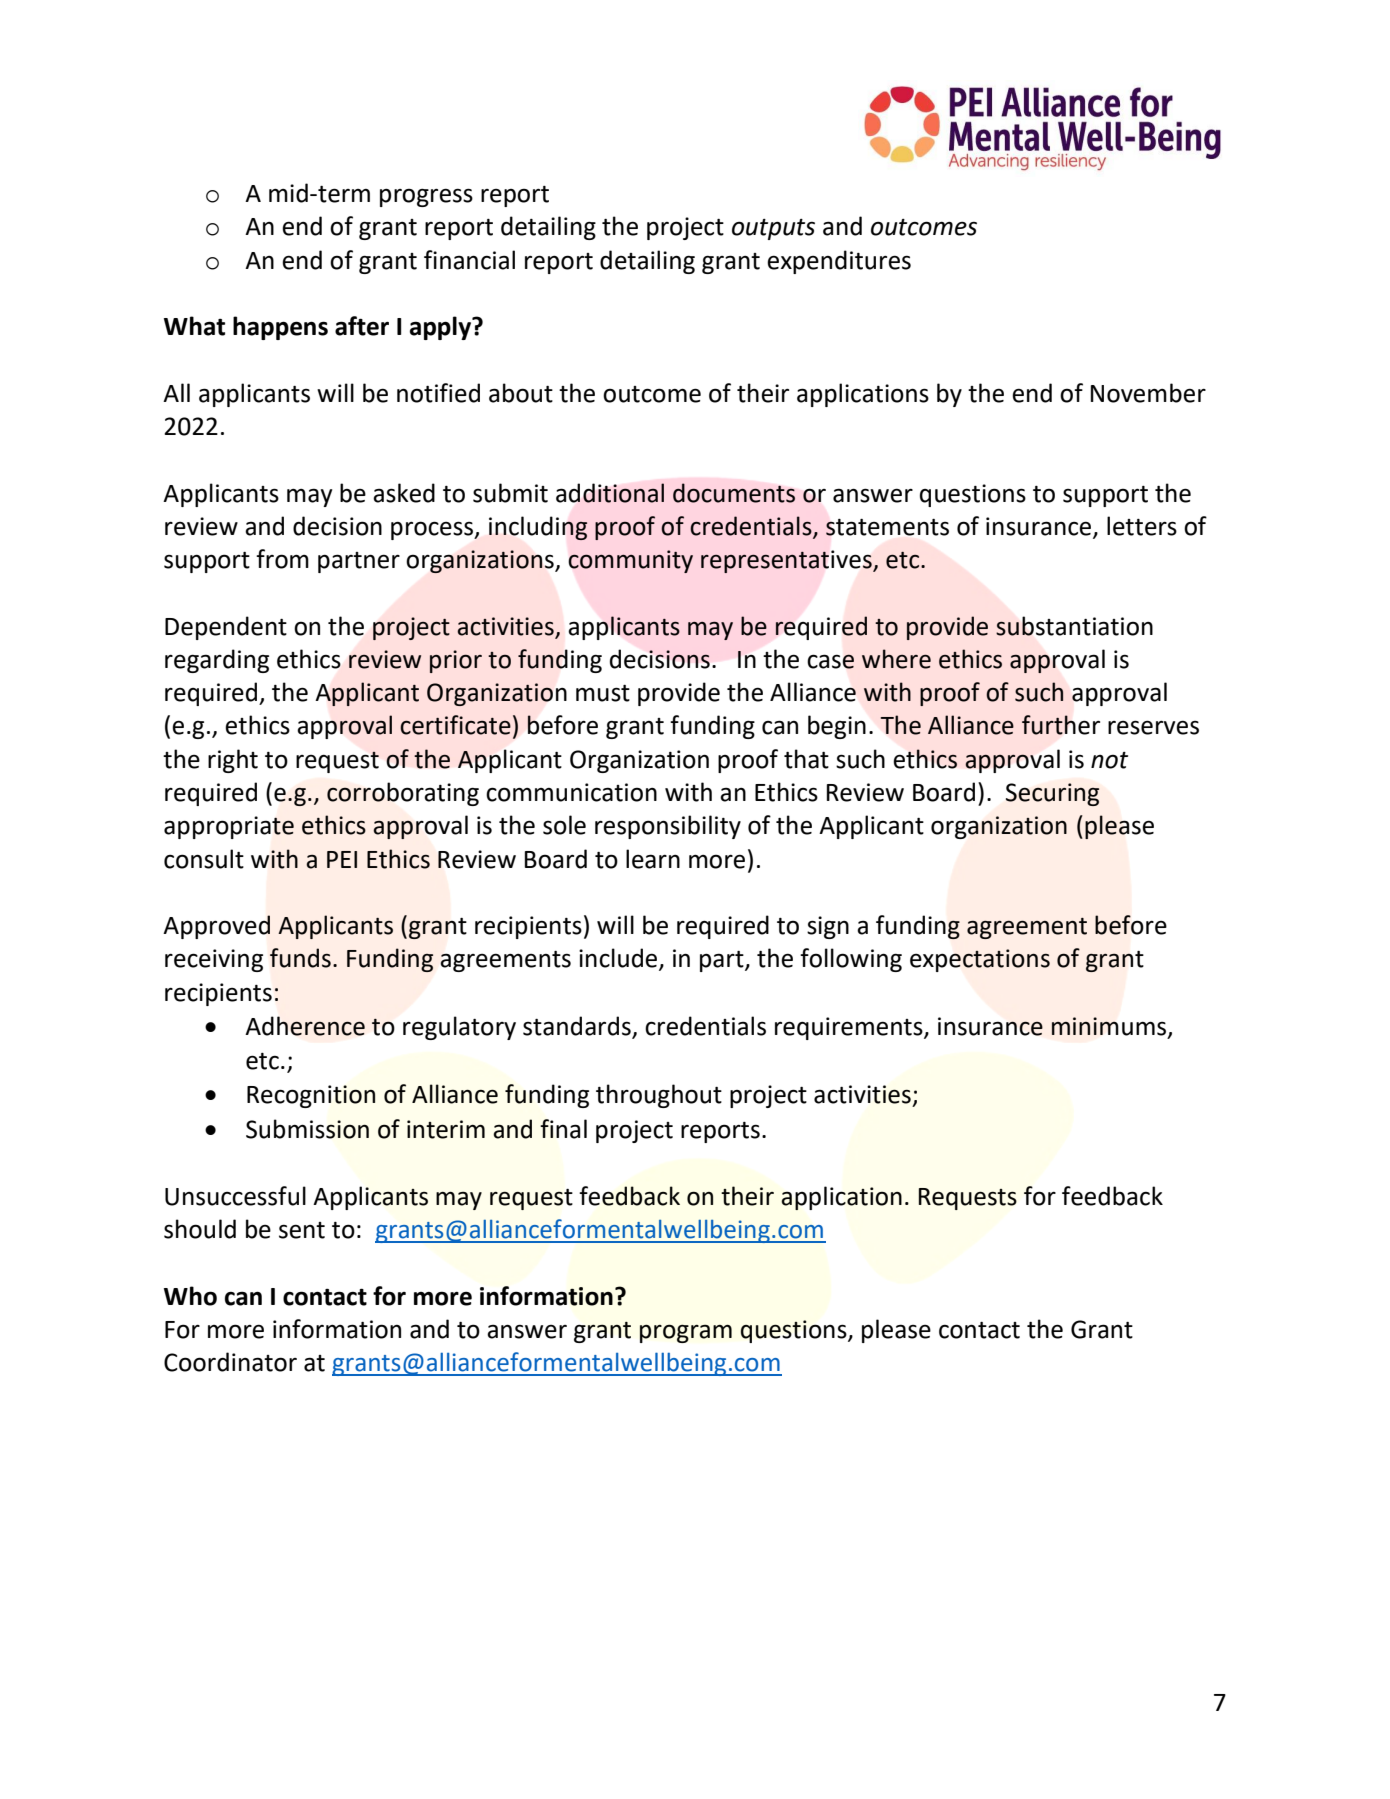  What do you see at coordinates (839, 262) in the document?
I see `expenditures` at bounding box center [839, 262].
